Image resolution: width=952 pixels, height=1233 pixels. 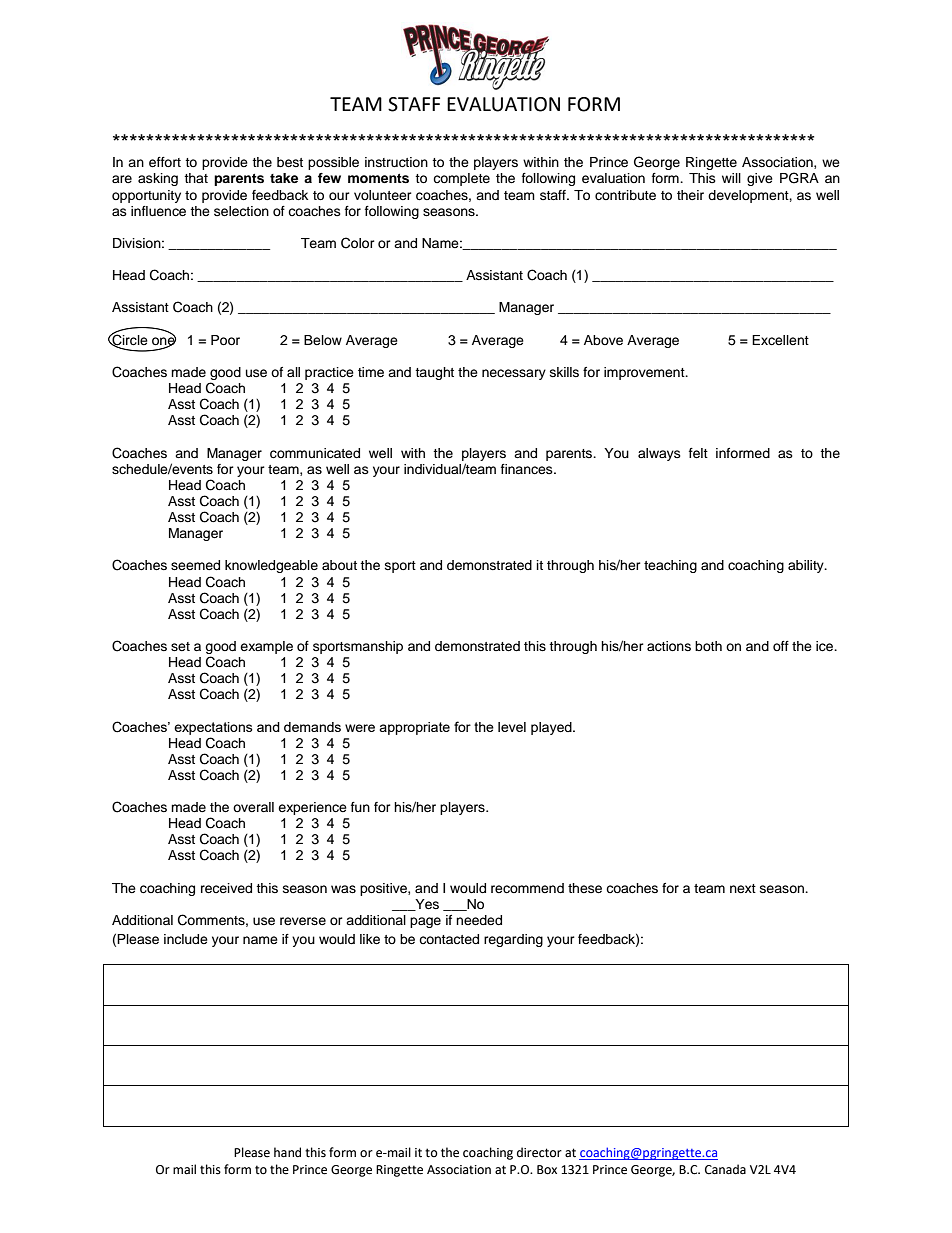 What do you see at coordinates (731, 178) in the document?
I see `will` at bounding box center [731, 178].
